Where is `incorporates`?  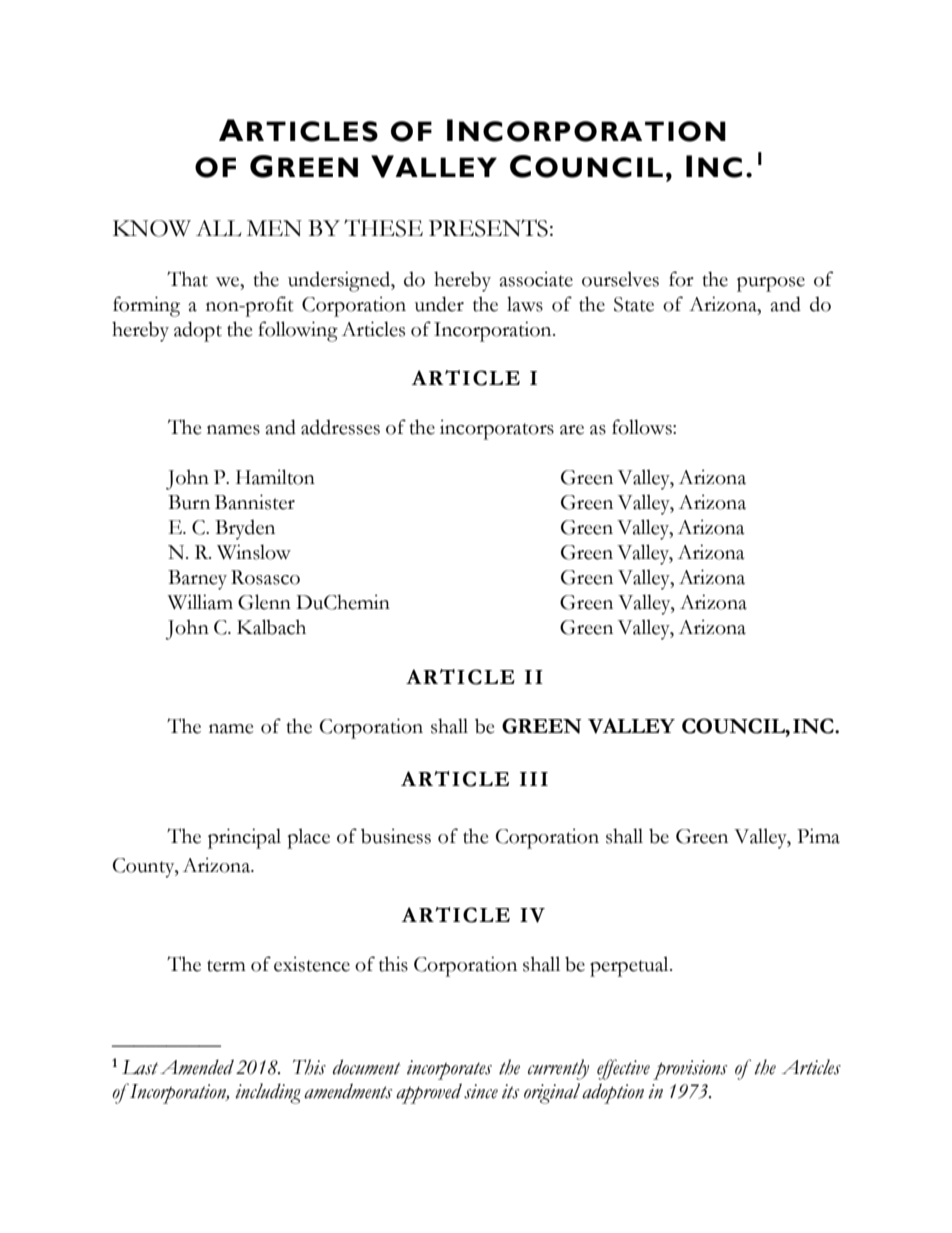
incorporates is located at coordinates (449, 1070).
